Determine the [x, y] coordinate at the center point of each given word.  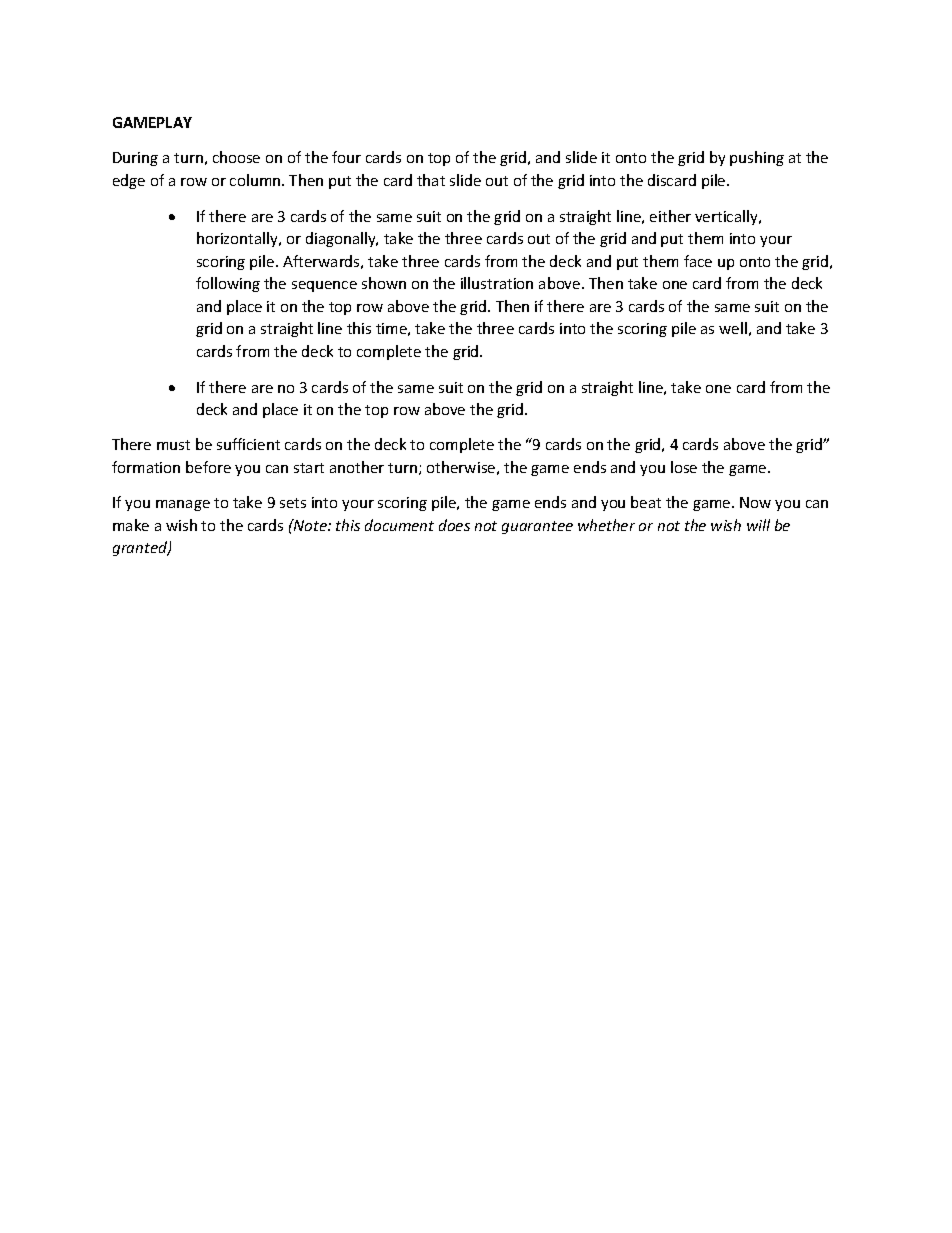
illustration [497, 283]
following [228, 284]
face [698, 261]
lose [684, 467]
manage [183, 505]
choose [236, 157]
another [357, 467]
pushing [757, 158]
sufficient [248, 444]
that [431, 180]
